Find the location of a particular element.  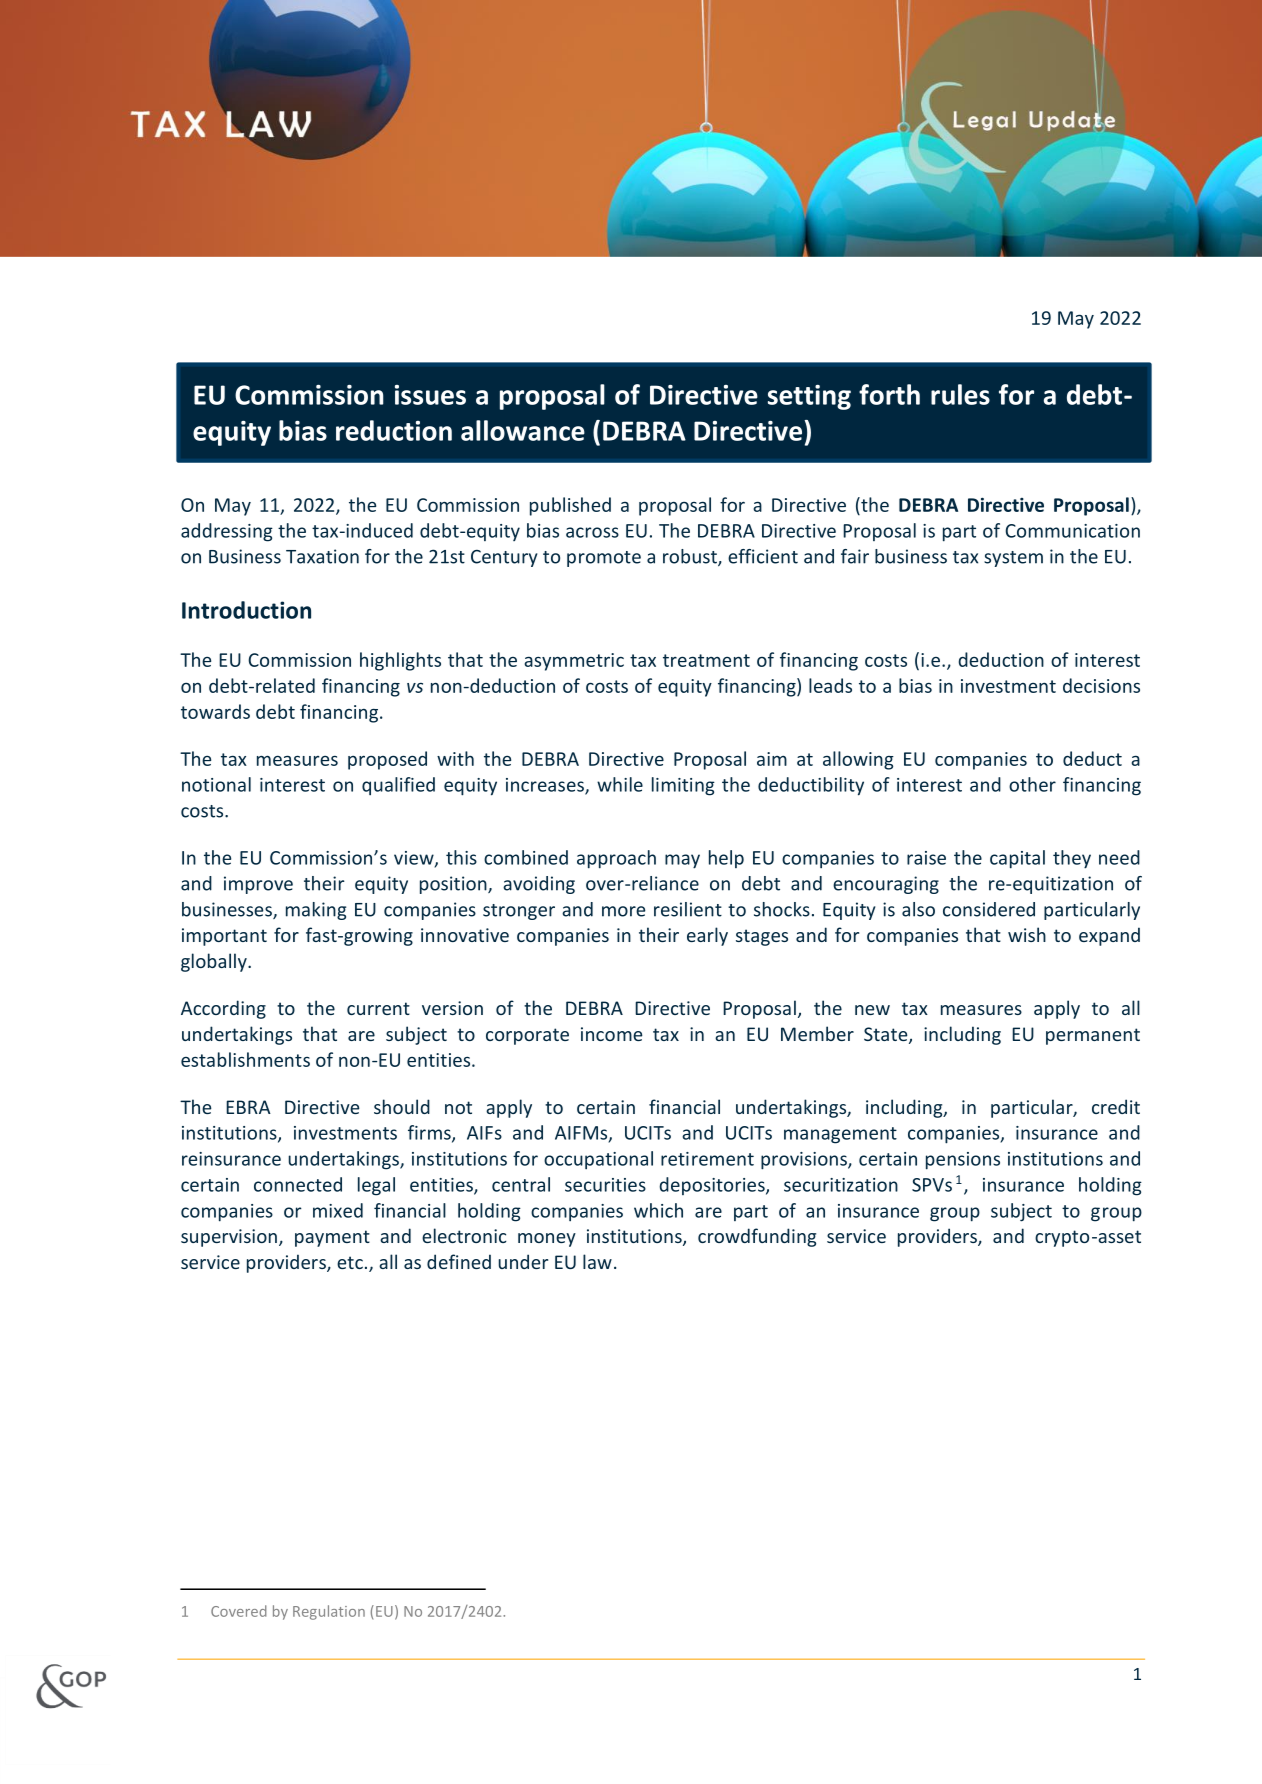

rules is located at coordinates (960, 394).
